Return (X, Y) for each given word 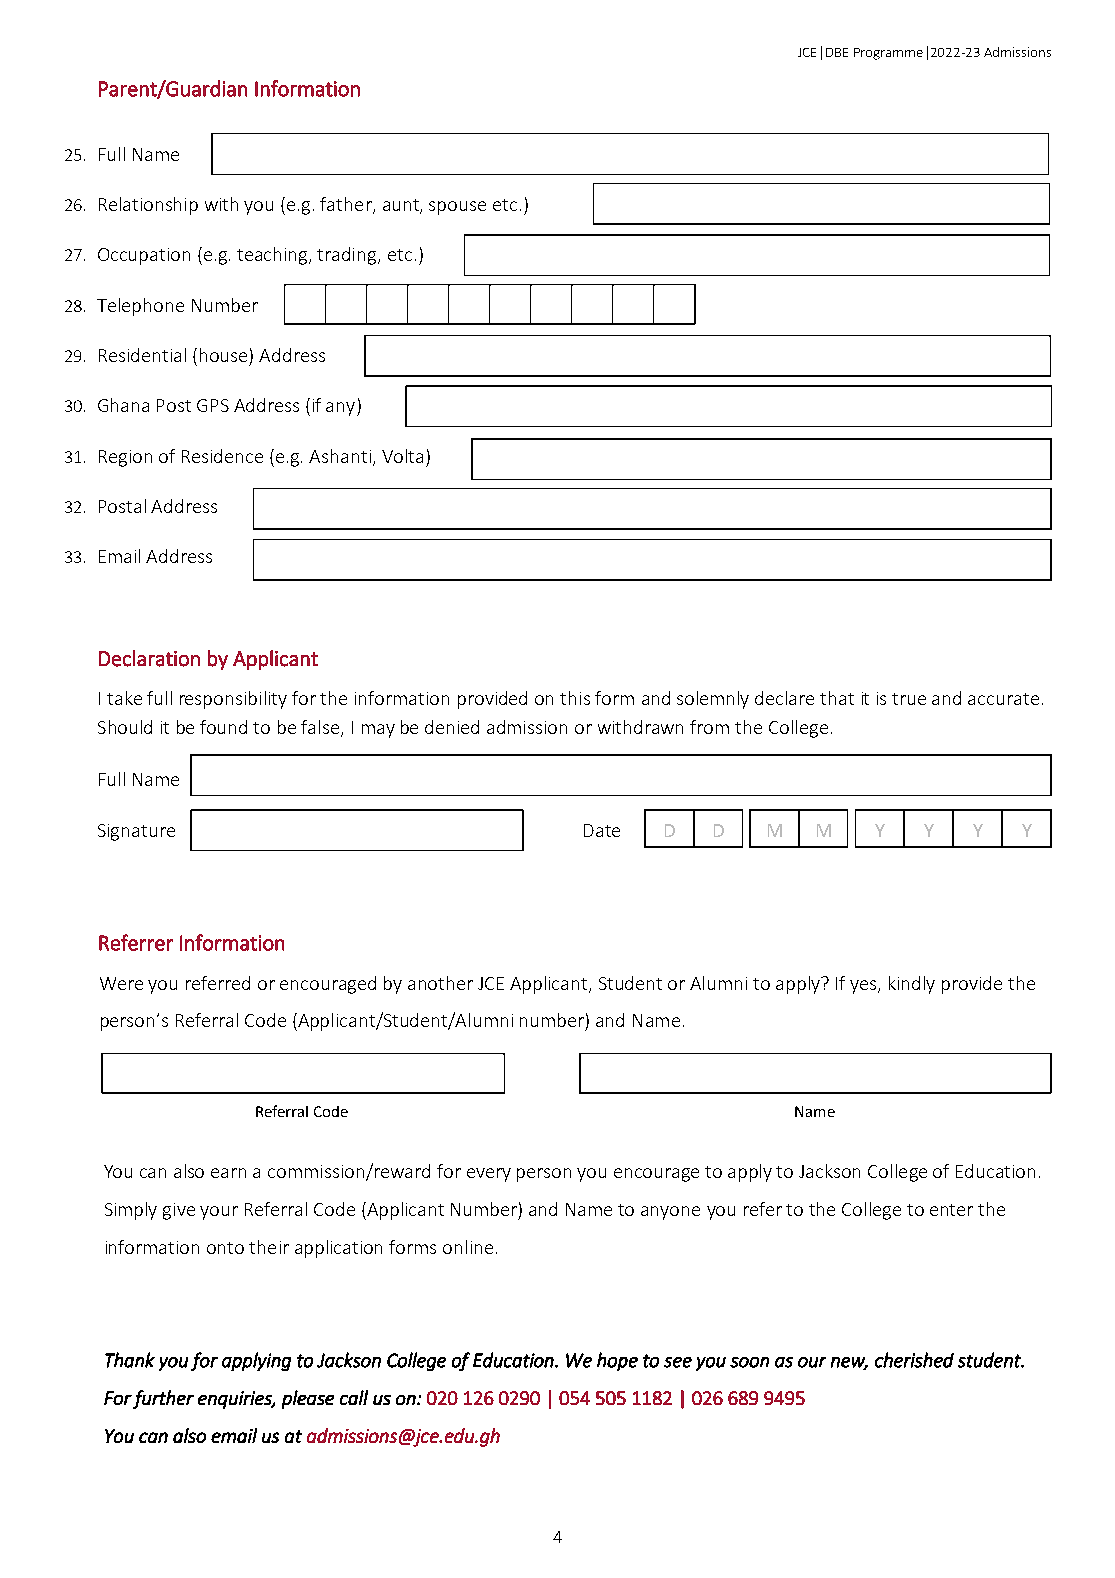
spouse (457, 208)
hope (617, 1361)
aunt (402, 206)
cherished (914, 1360)
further (163, 1399)
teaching (273, 256)
